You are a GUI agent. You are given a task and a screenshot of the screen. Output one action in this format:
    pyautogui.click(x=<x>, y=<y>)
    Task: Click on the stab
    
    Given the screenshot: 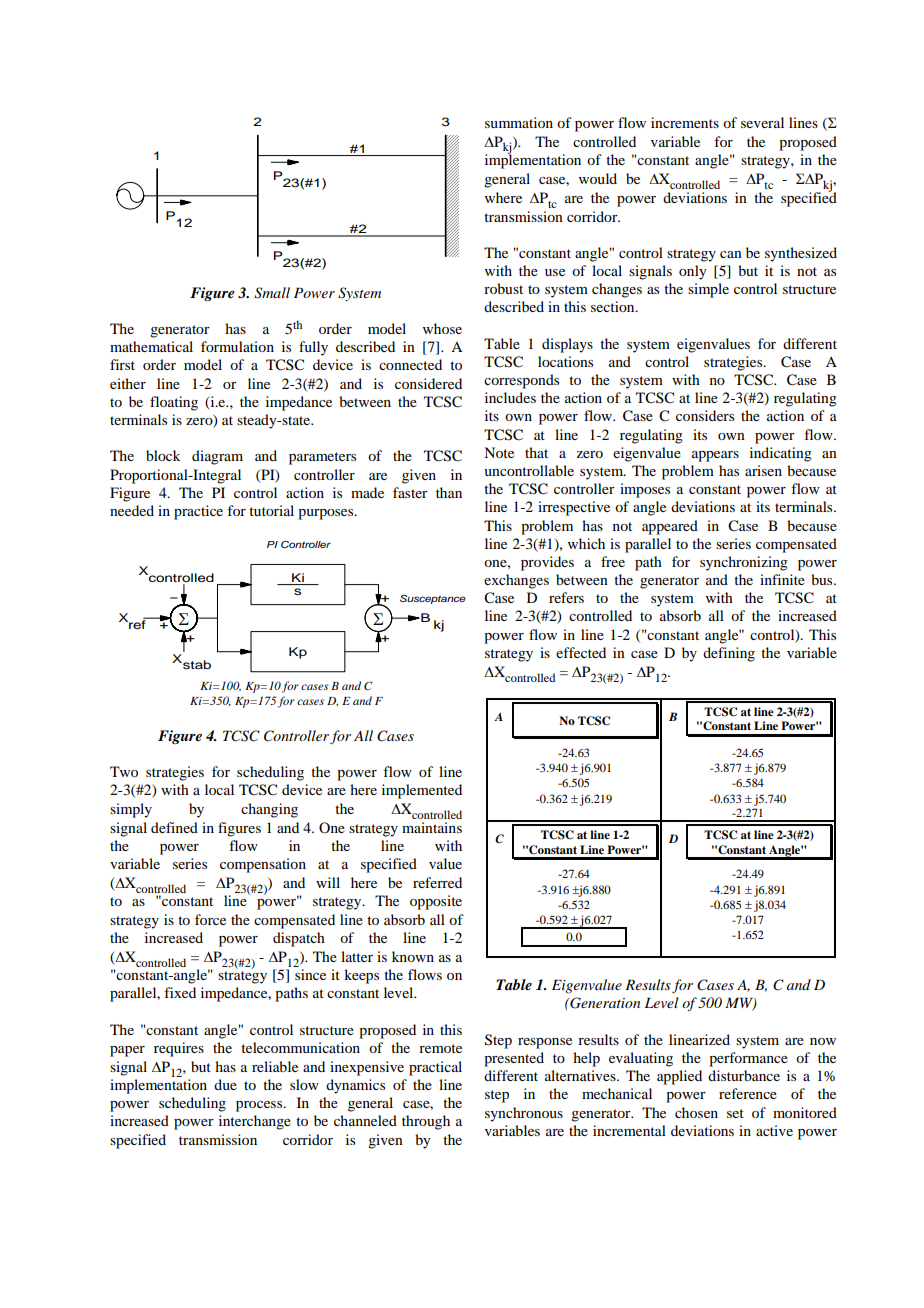 What is the action you would take?
    pyautogui.click(x=196, y=664)
